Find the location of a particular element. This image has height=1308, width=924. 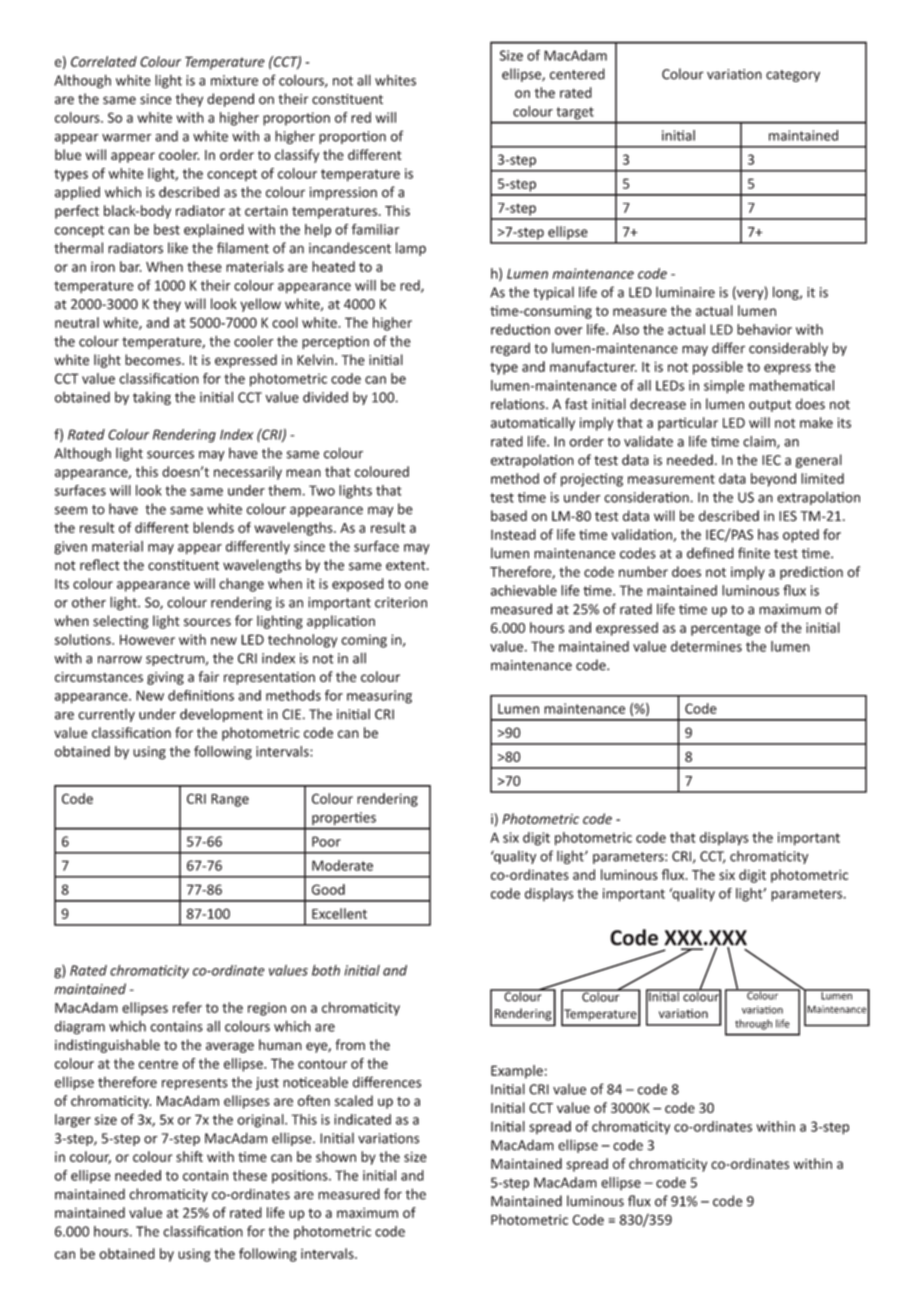

category is located at coordinates (793, 76).
